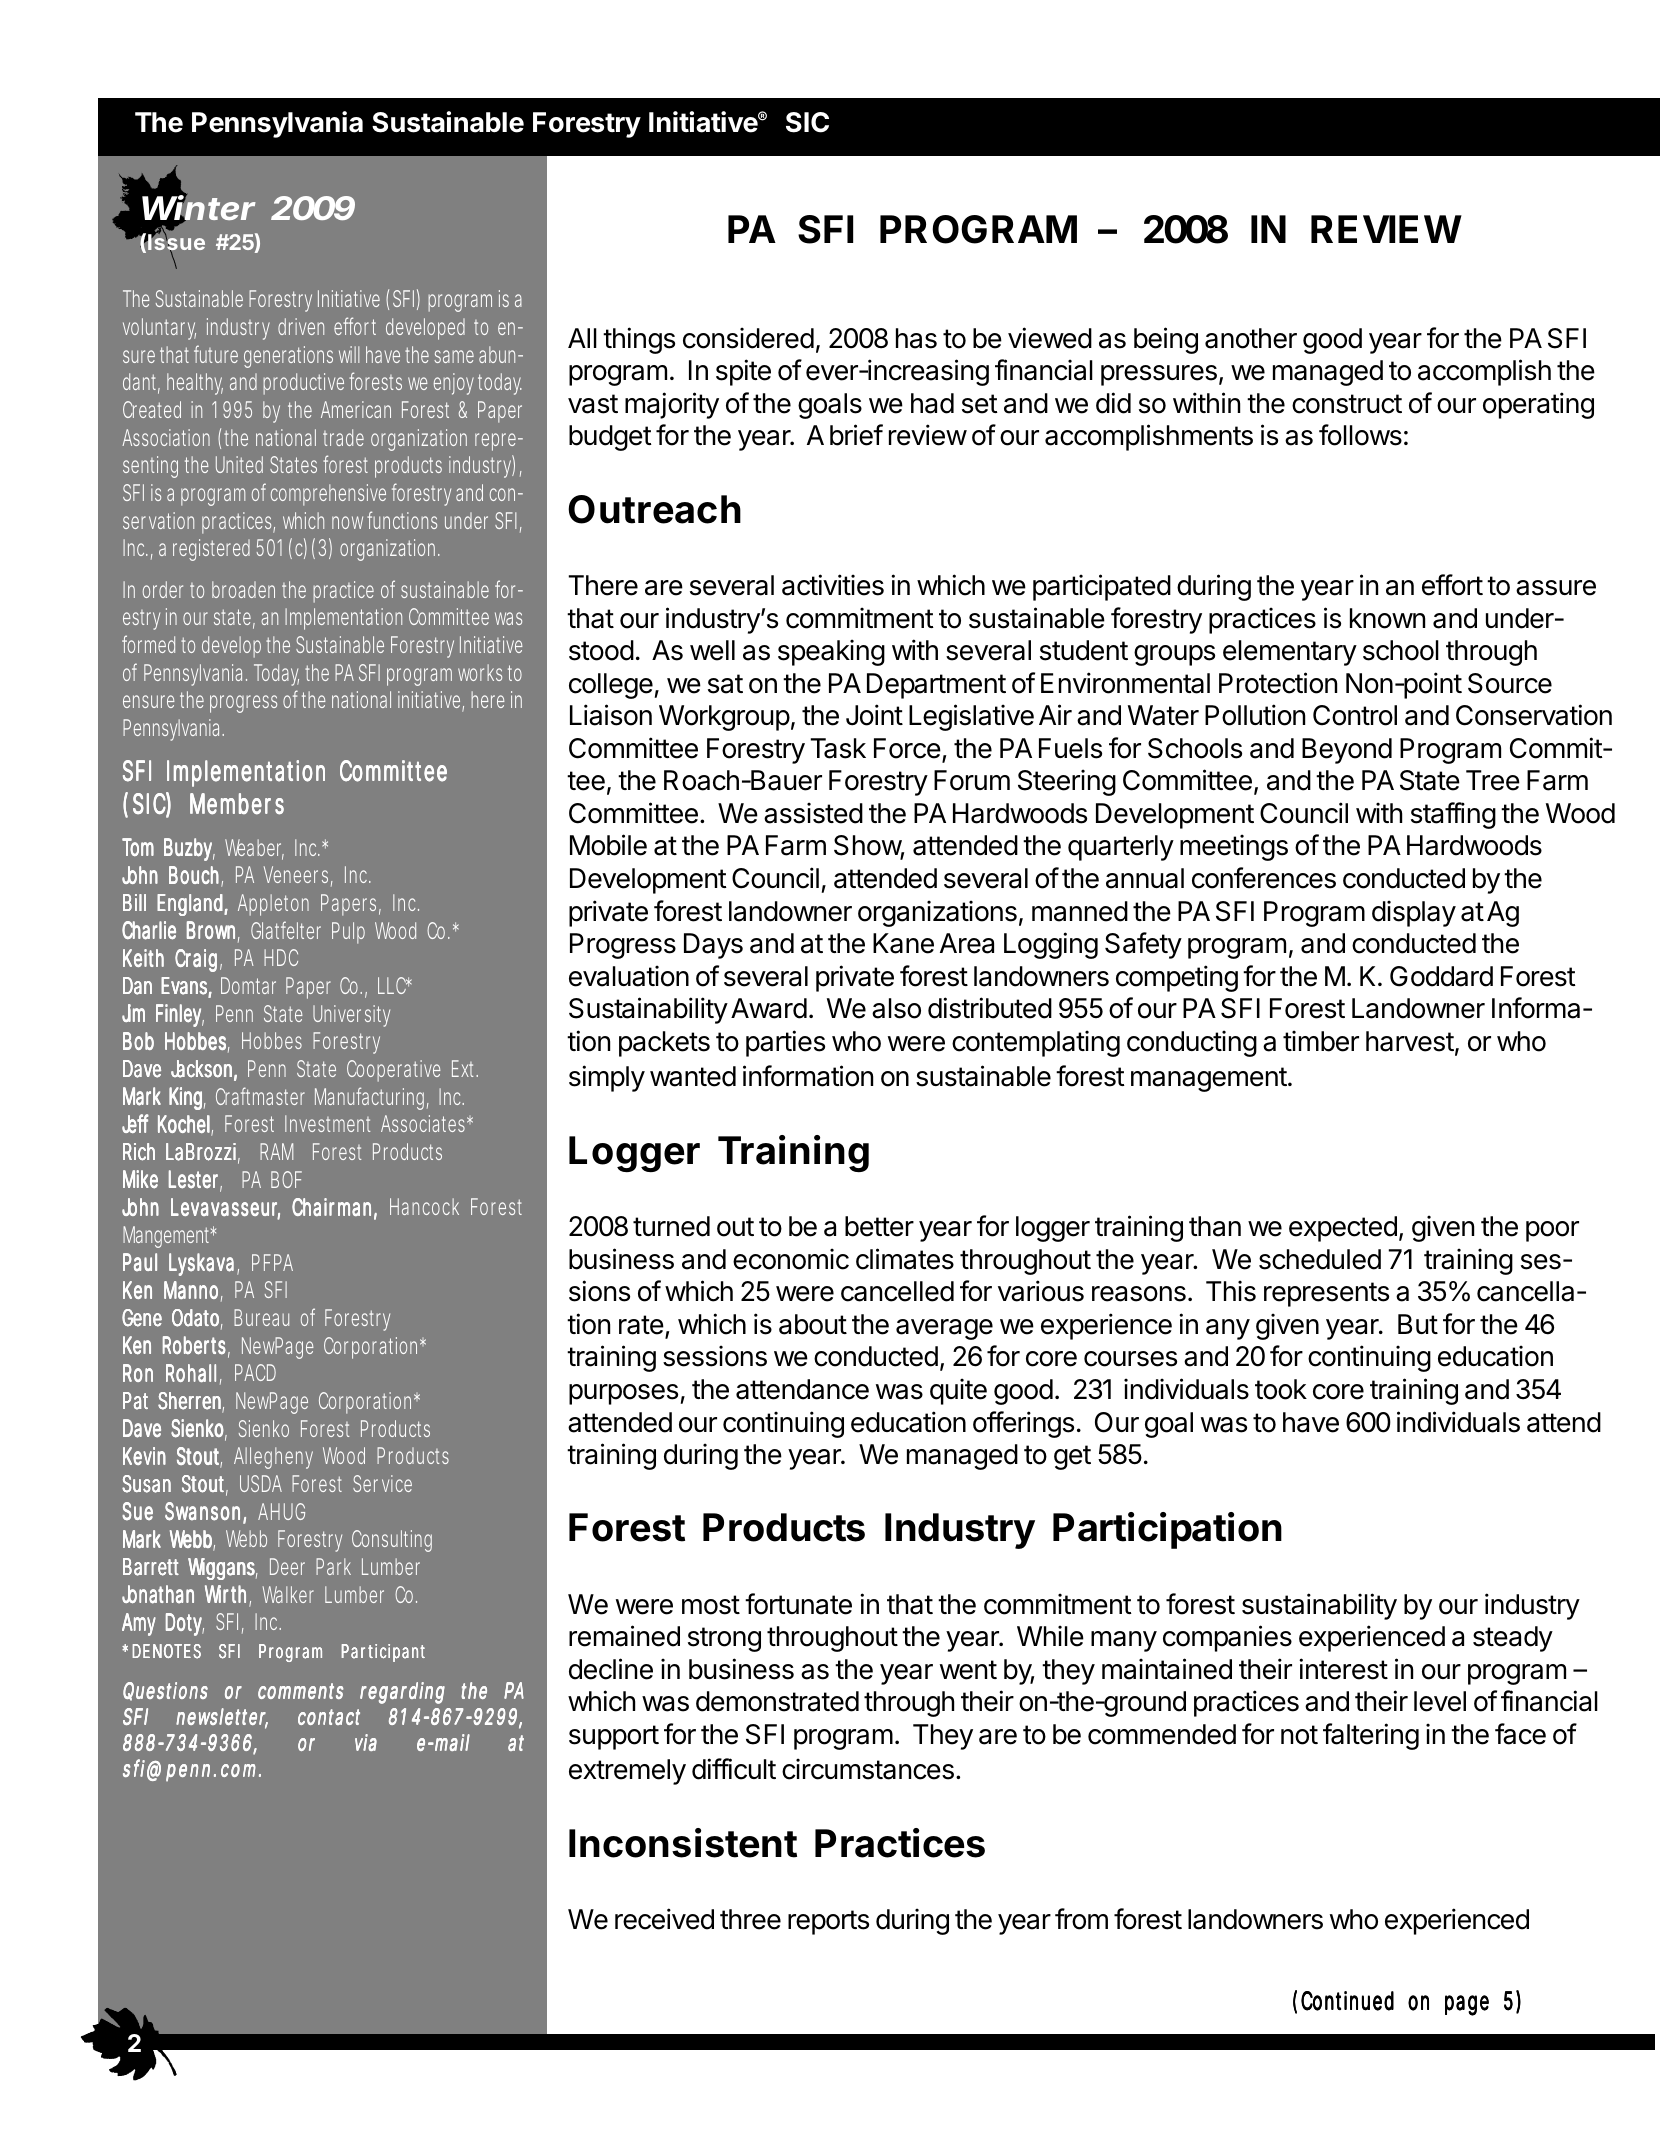  What do you see at coordinates (879, 1226) in the image?
I see `better` at bounding box center [879, 1226].
